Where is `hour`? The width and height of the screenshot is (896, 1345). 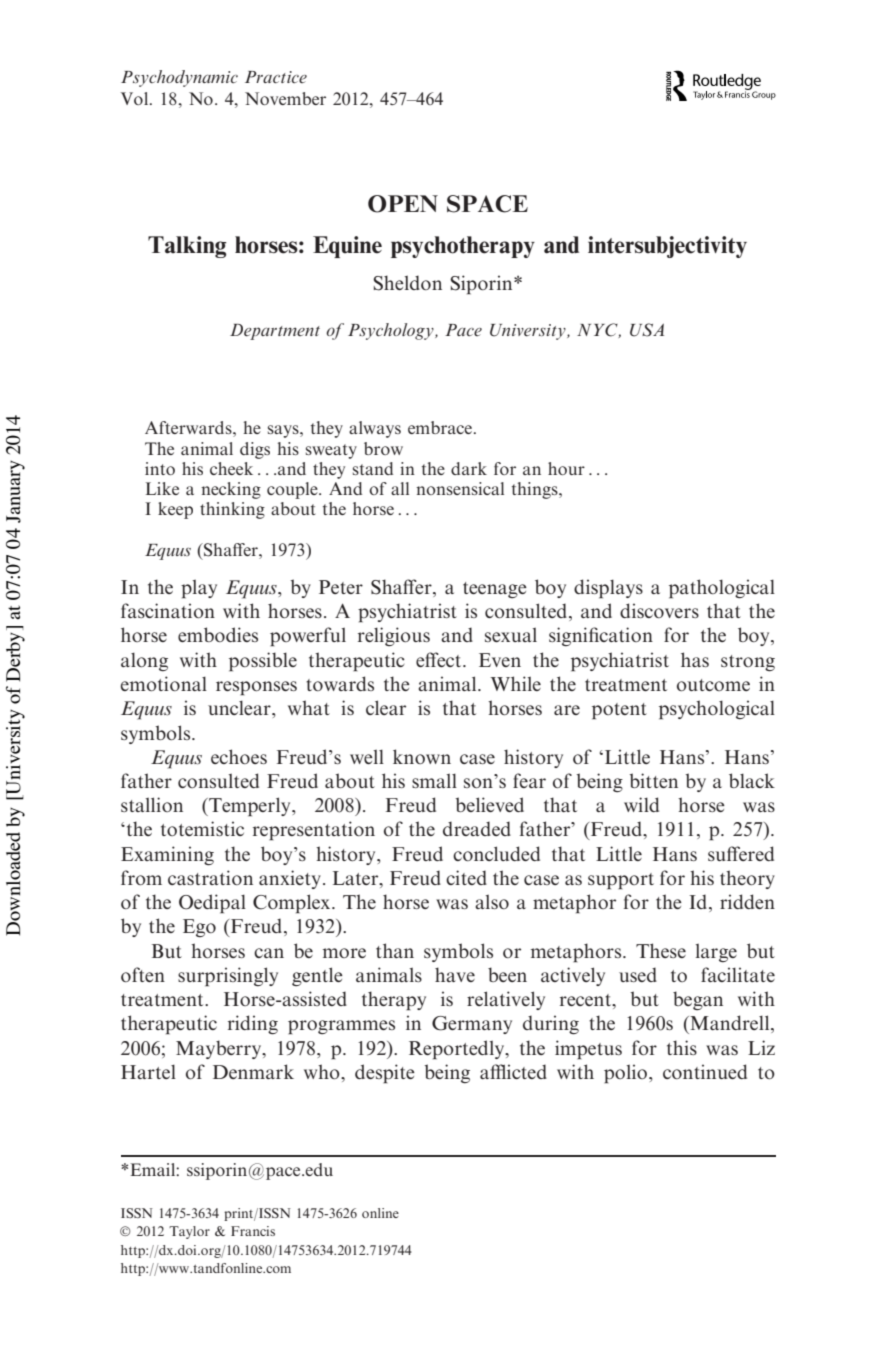
hour is located at coordinates (566, 468).
